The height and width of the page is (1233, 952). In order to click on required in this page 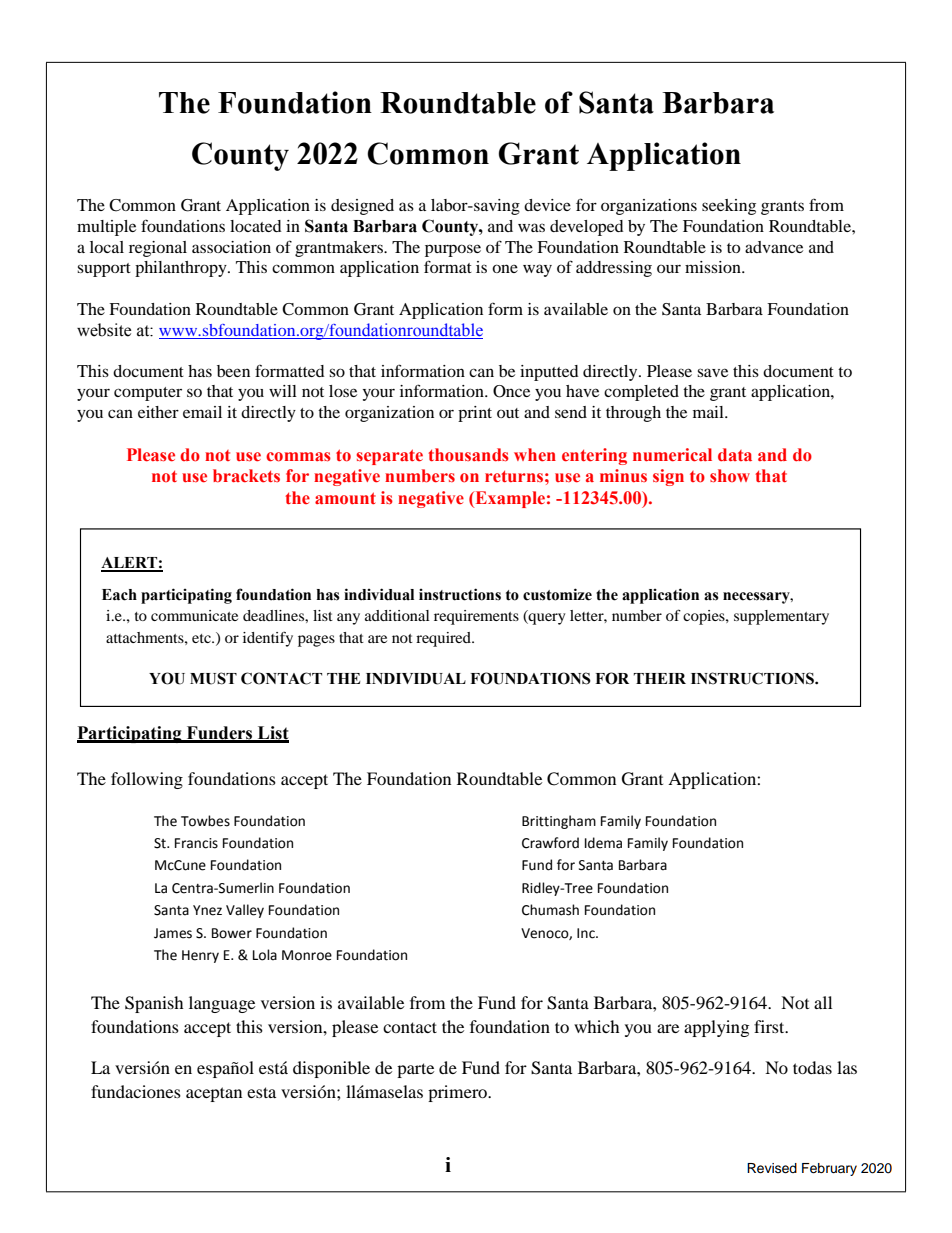, I will do `click(444, 639)`.
